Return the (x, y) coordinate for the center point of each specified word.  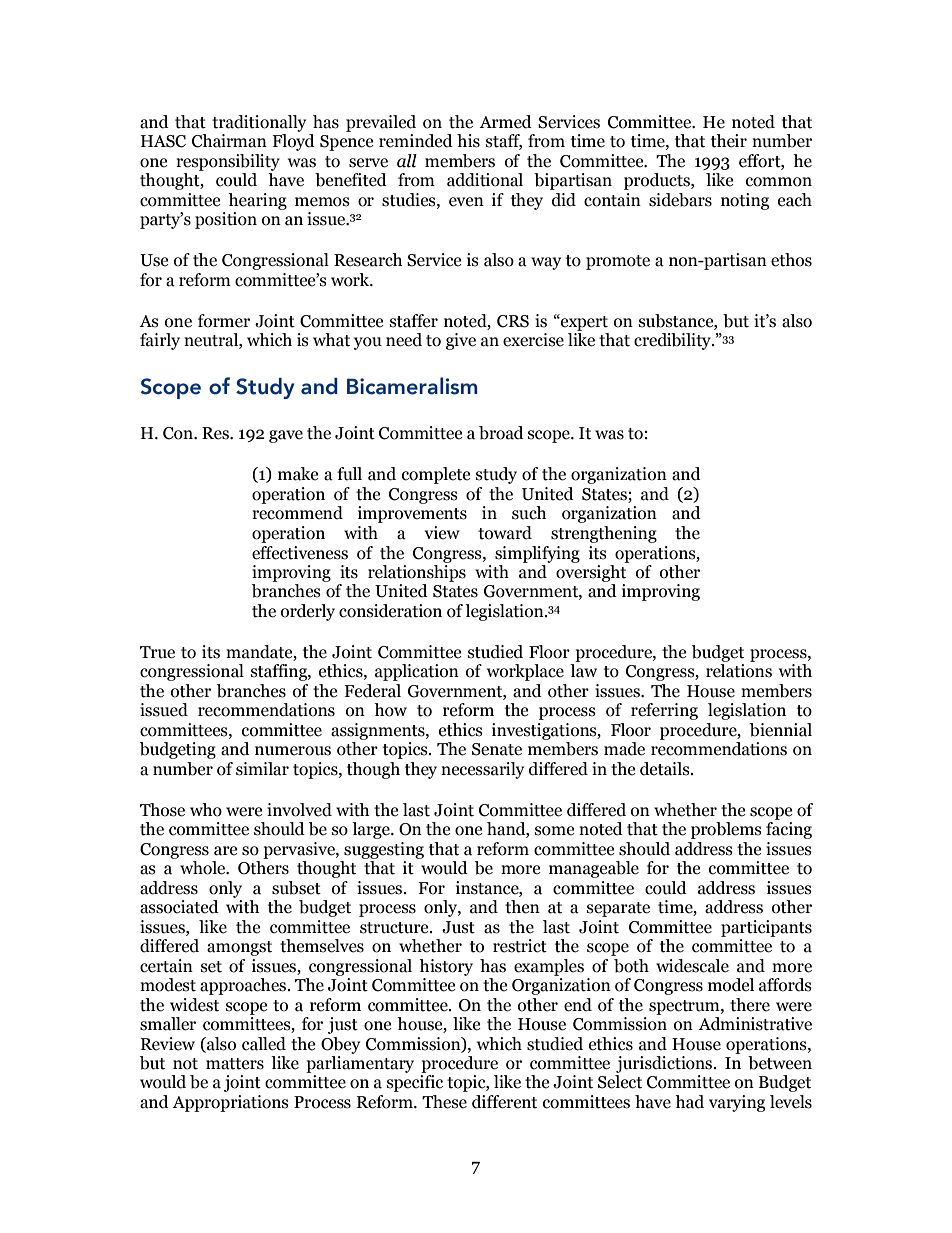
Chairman (229, 141)
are (225, 851)
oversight (591, 573)
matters (235, 1064)
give (461, 341)
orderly (308, 612)
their (729, 141)
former (224, 321)
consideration (390, 611)
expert (583, 322)
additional (485, 180)
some (554, 831)
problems (726, 830)
